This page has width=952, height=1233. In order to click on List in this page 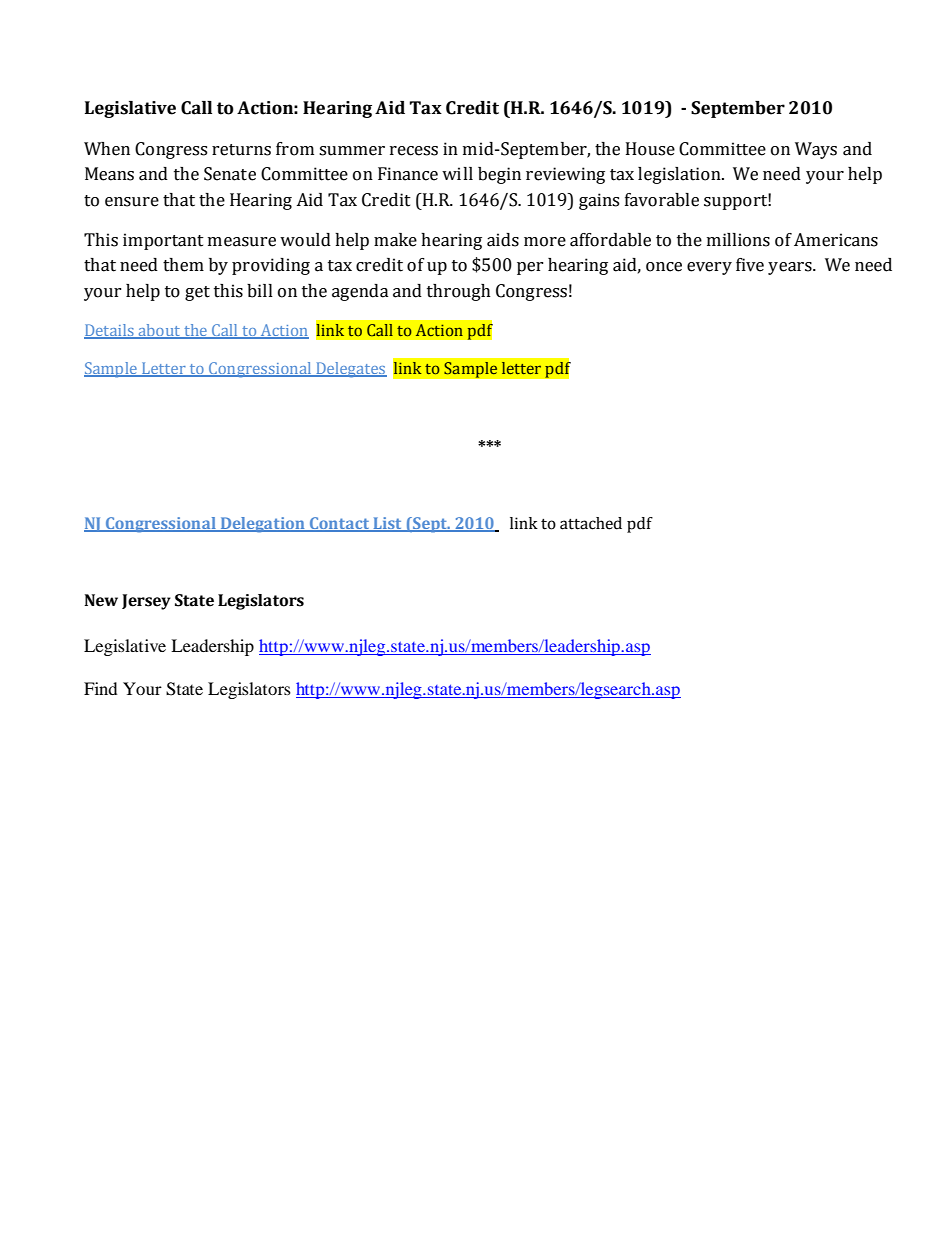, I will do `click(387, 524)`.
